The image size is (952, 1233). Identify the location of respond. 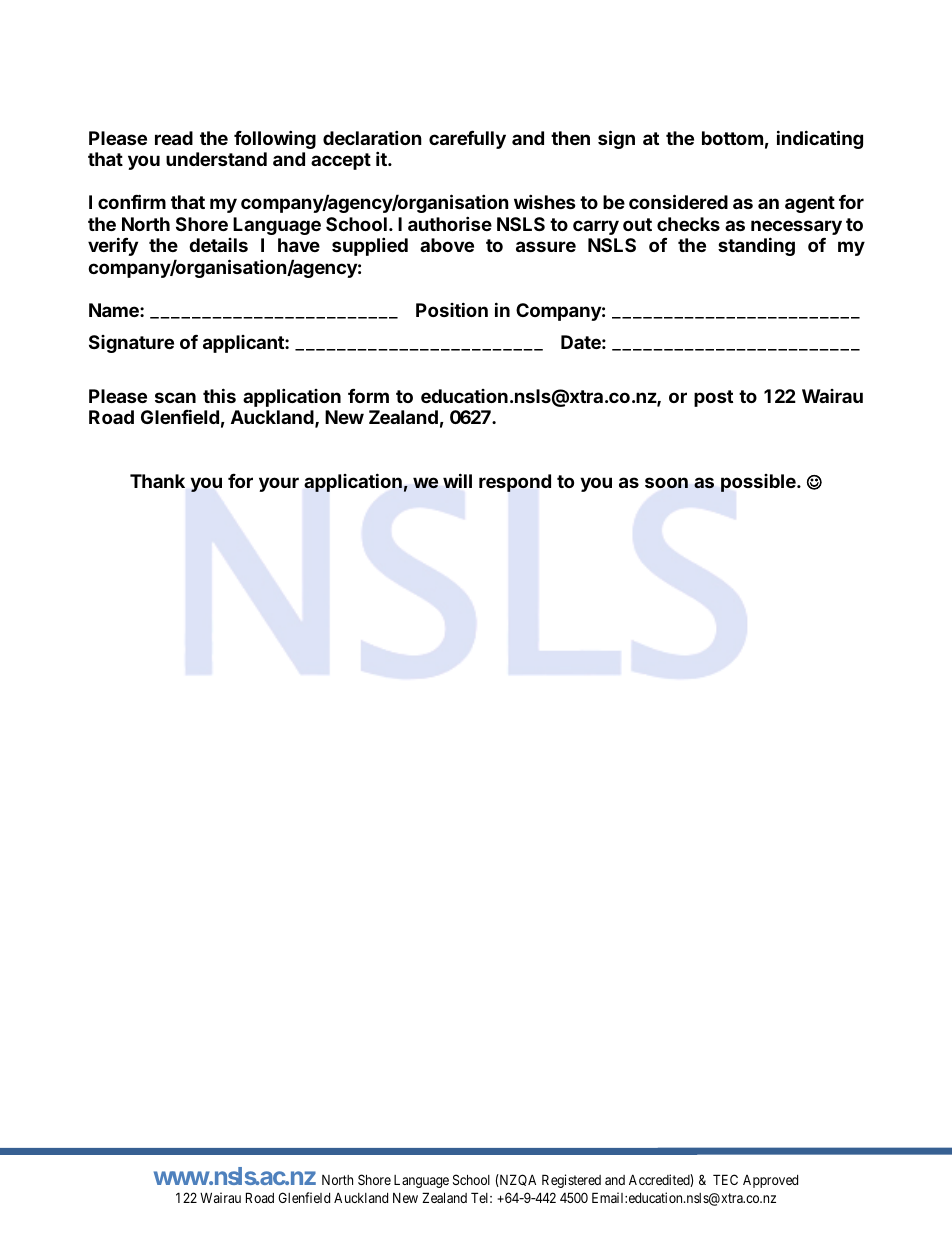
(515, 483).
